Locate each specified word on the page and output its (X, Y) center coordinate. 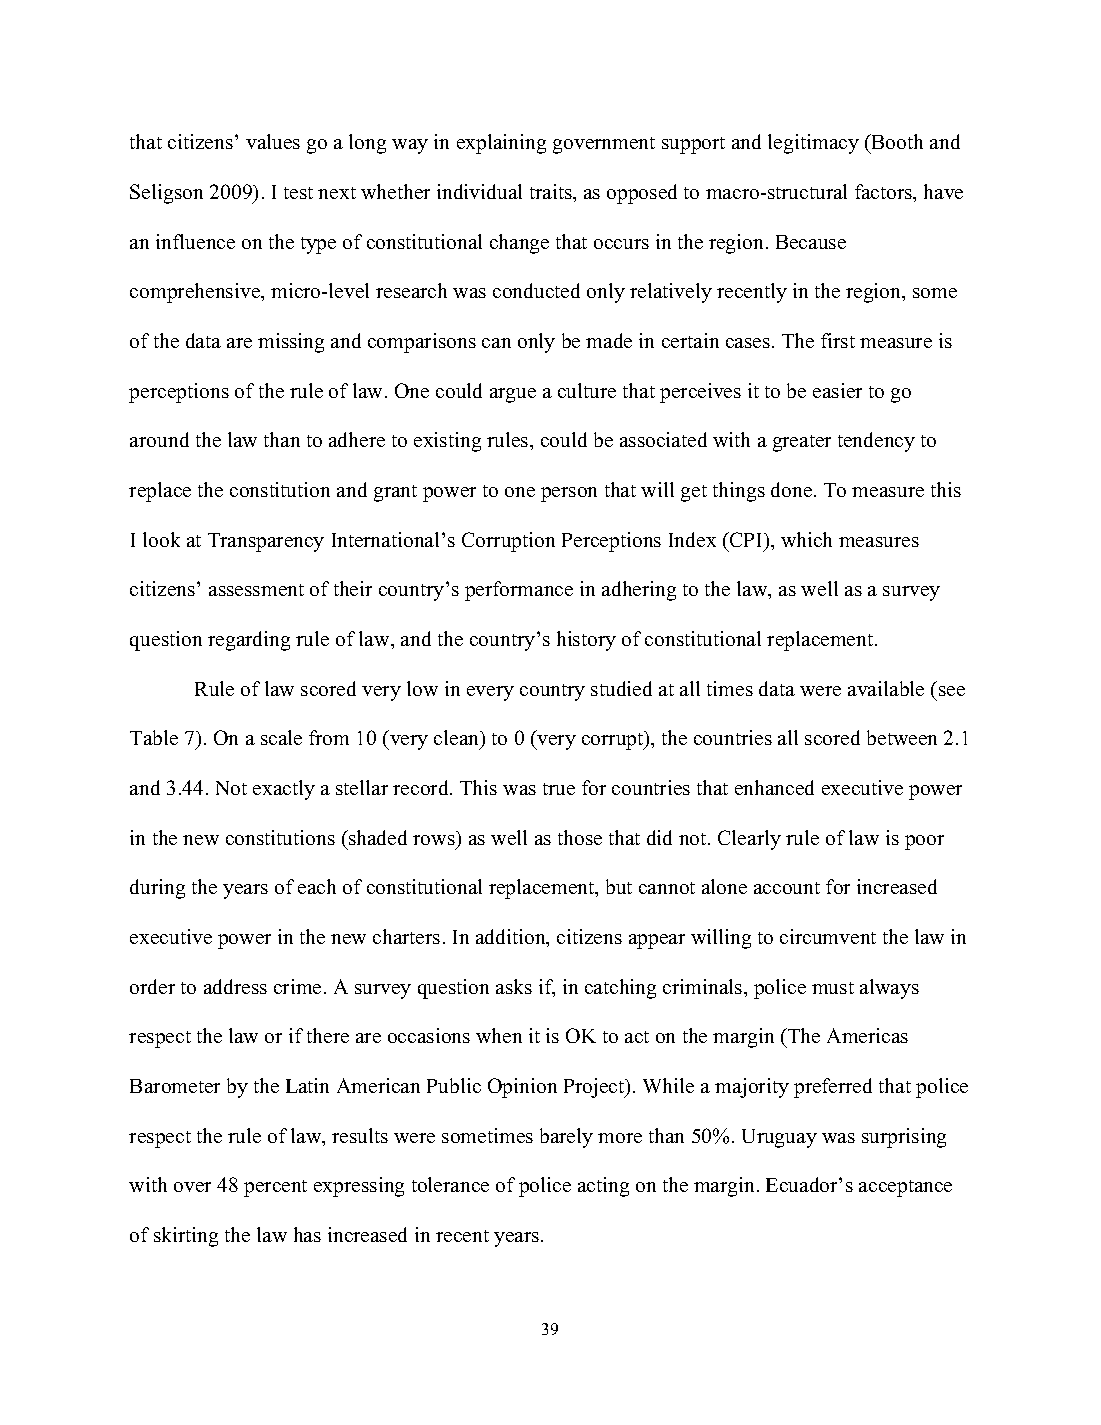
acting (603, 1187)
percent (275, 1188)
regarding (249, 641)
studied (621, 688)
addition (512, 938)
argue (513, 395)
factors (885, 193)
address (235, 986)
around (159, 439)
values (273, 141)
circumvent (828, 936)
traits (552, 191)
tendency (876, 442)
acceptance (905, 1188)
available (886, 688)
